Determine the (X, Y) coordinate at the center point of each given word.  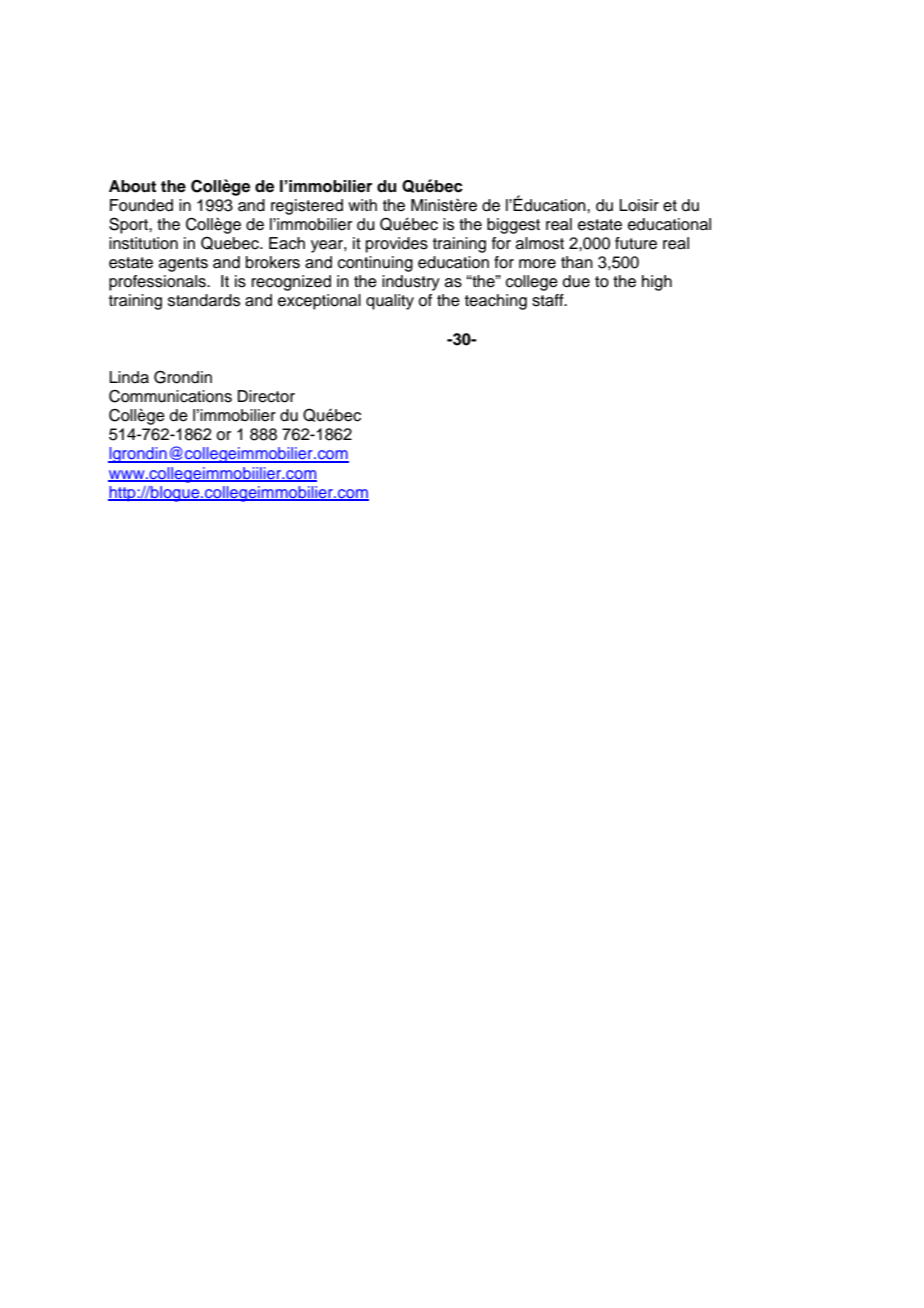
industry (411, 283)
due (576, 281)
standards (204, 300)
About (132, 186)
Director (266, 396)
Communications (170, 396)
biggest (513, 226)
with (362, 205)
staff (549, 300)
